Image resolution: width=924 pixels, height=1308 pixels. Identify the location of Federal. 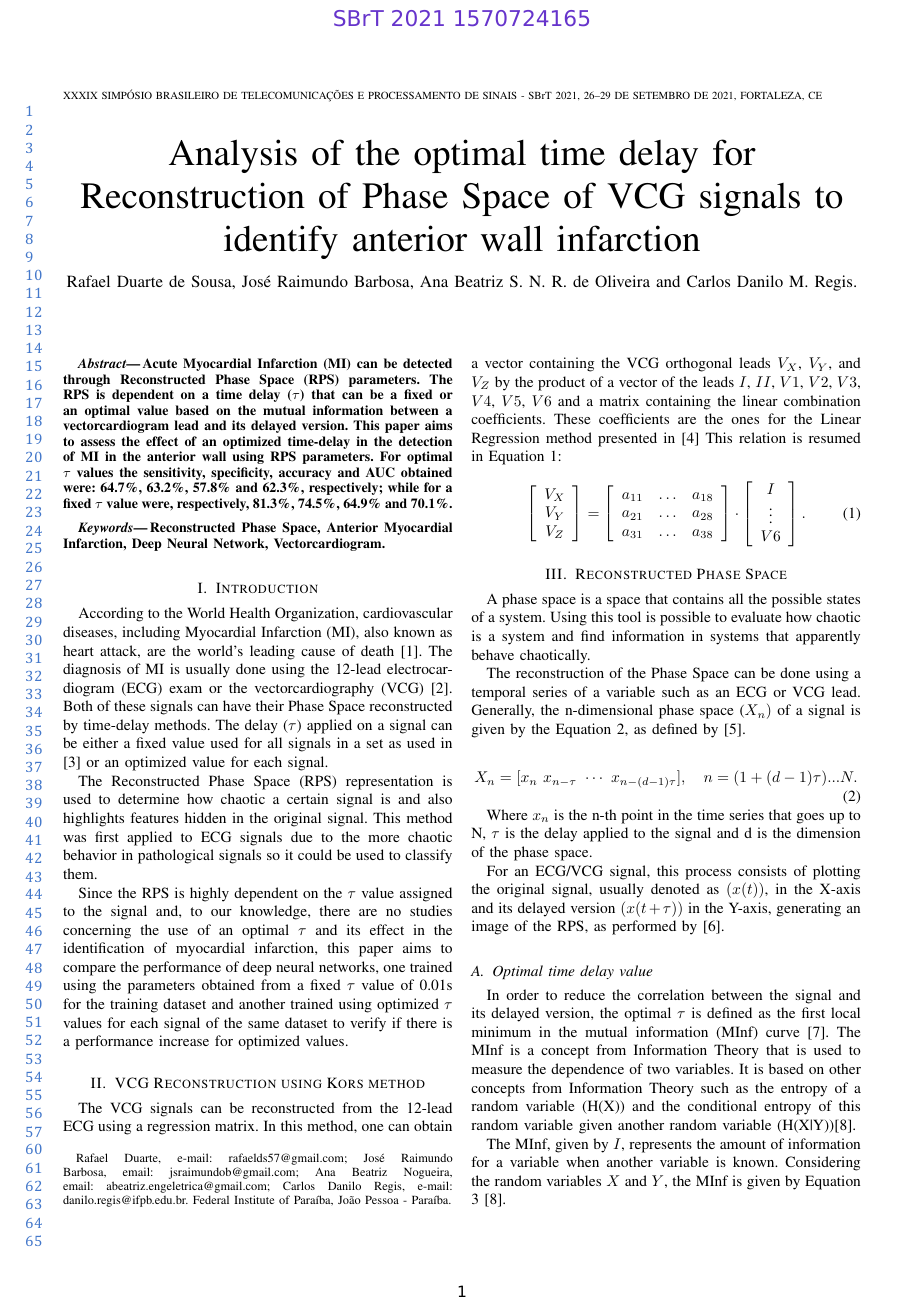
(211, 1199).
